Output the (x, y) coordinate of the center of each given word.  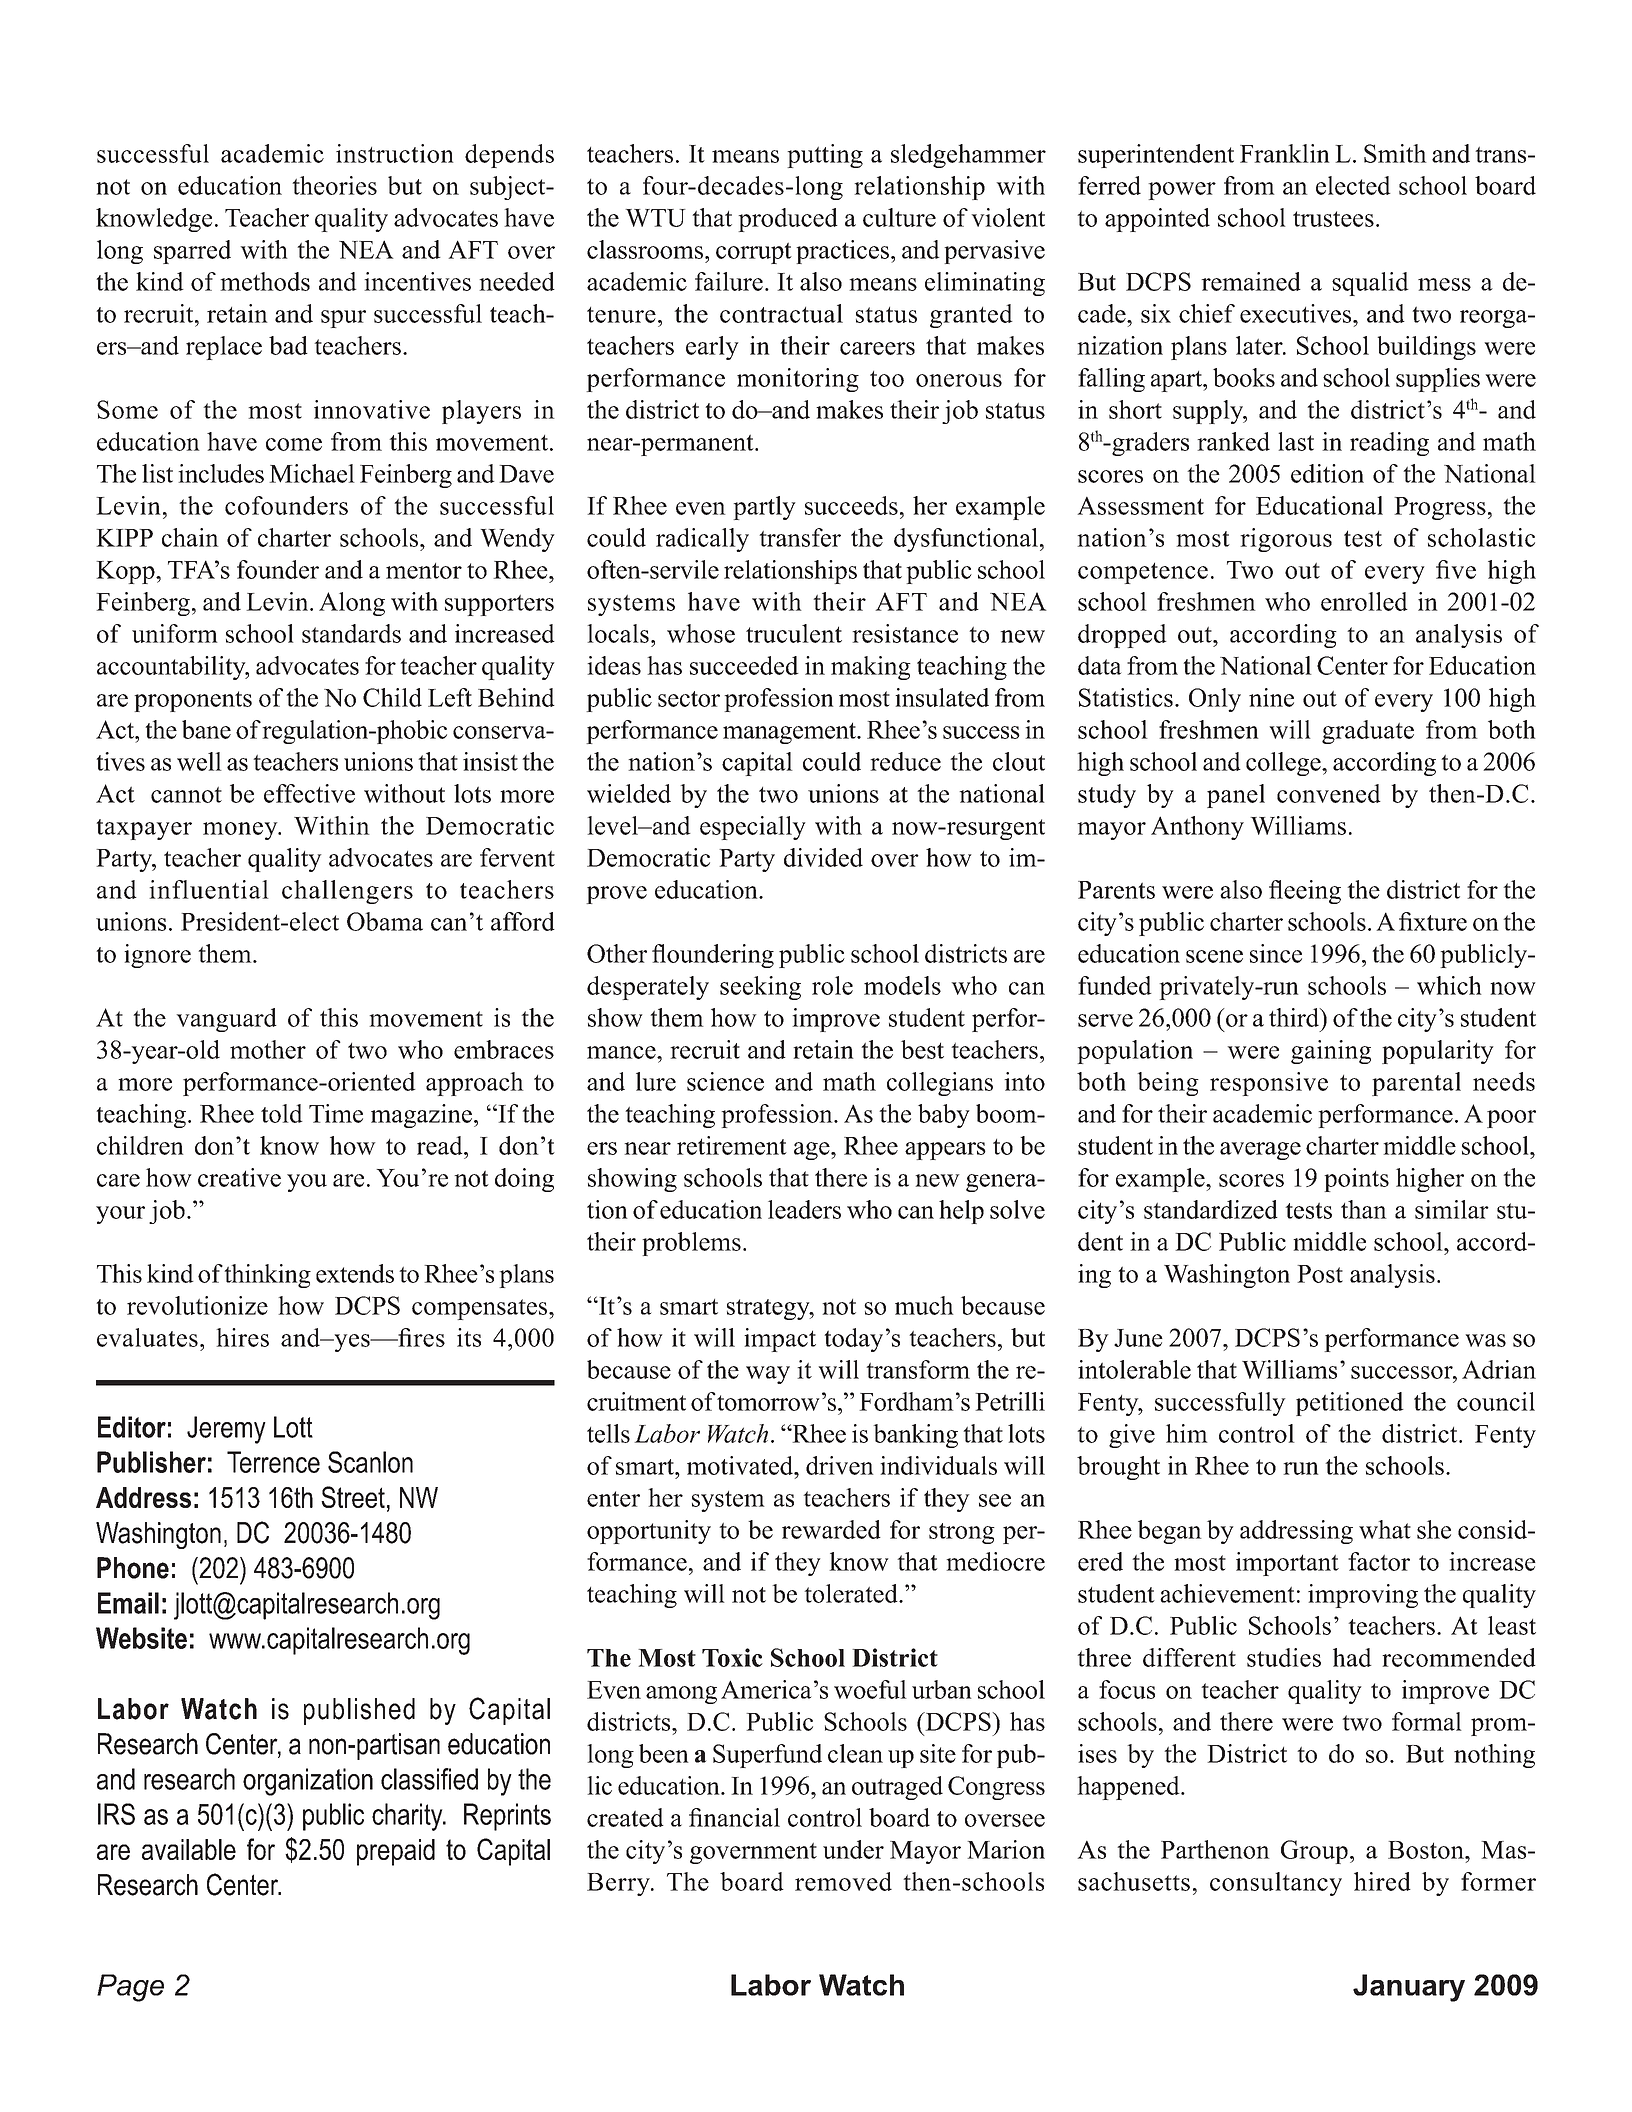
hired (1382, 1881)
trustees (1333, 219)
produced (788, 220)
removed (843, 1881)
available (189, 1849)
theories (334, 185)
